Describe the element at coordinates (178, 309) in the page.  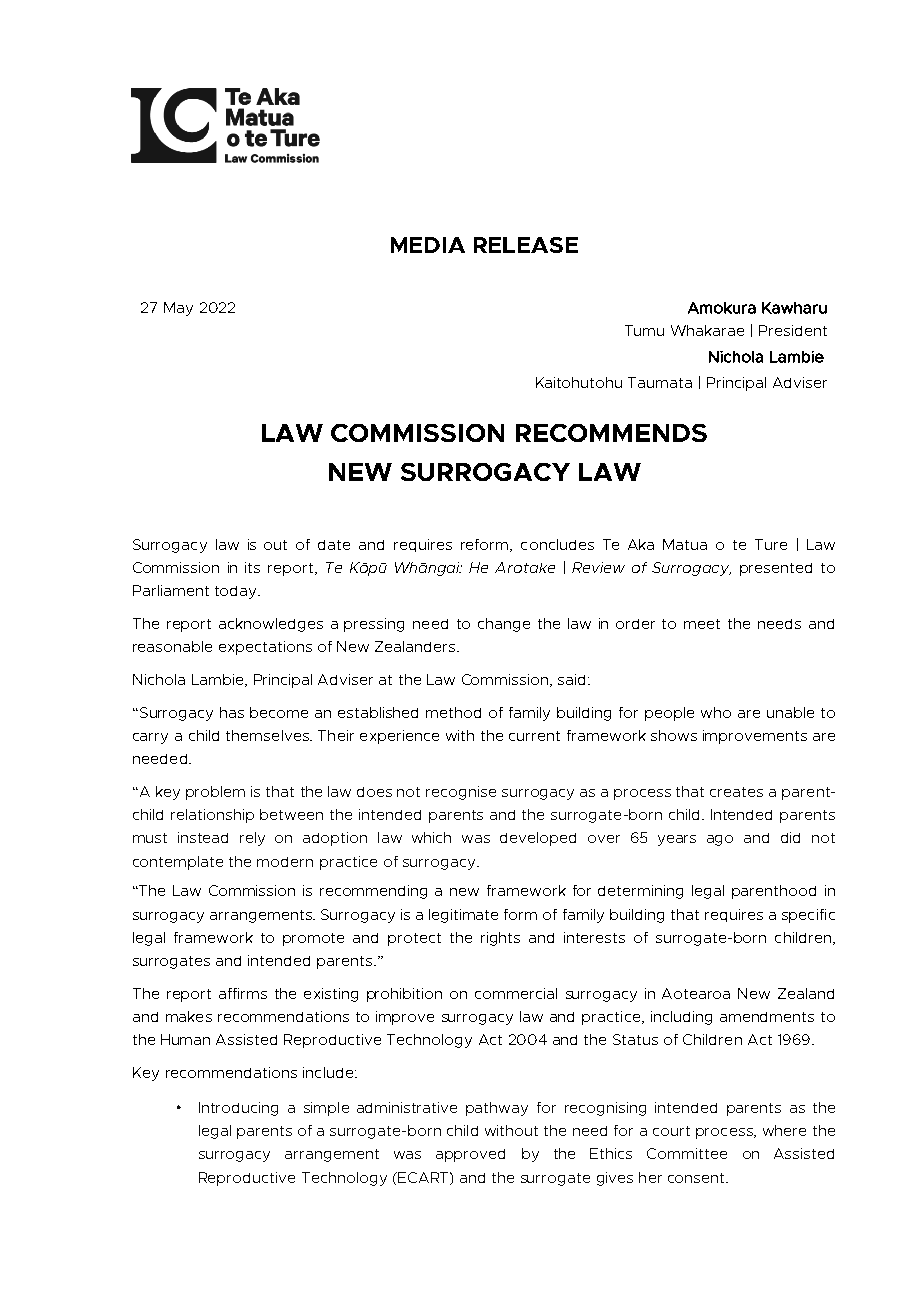
I see `May` at that location.
